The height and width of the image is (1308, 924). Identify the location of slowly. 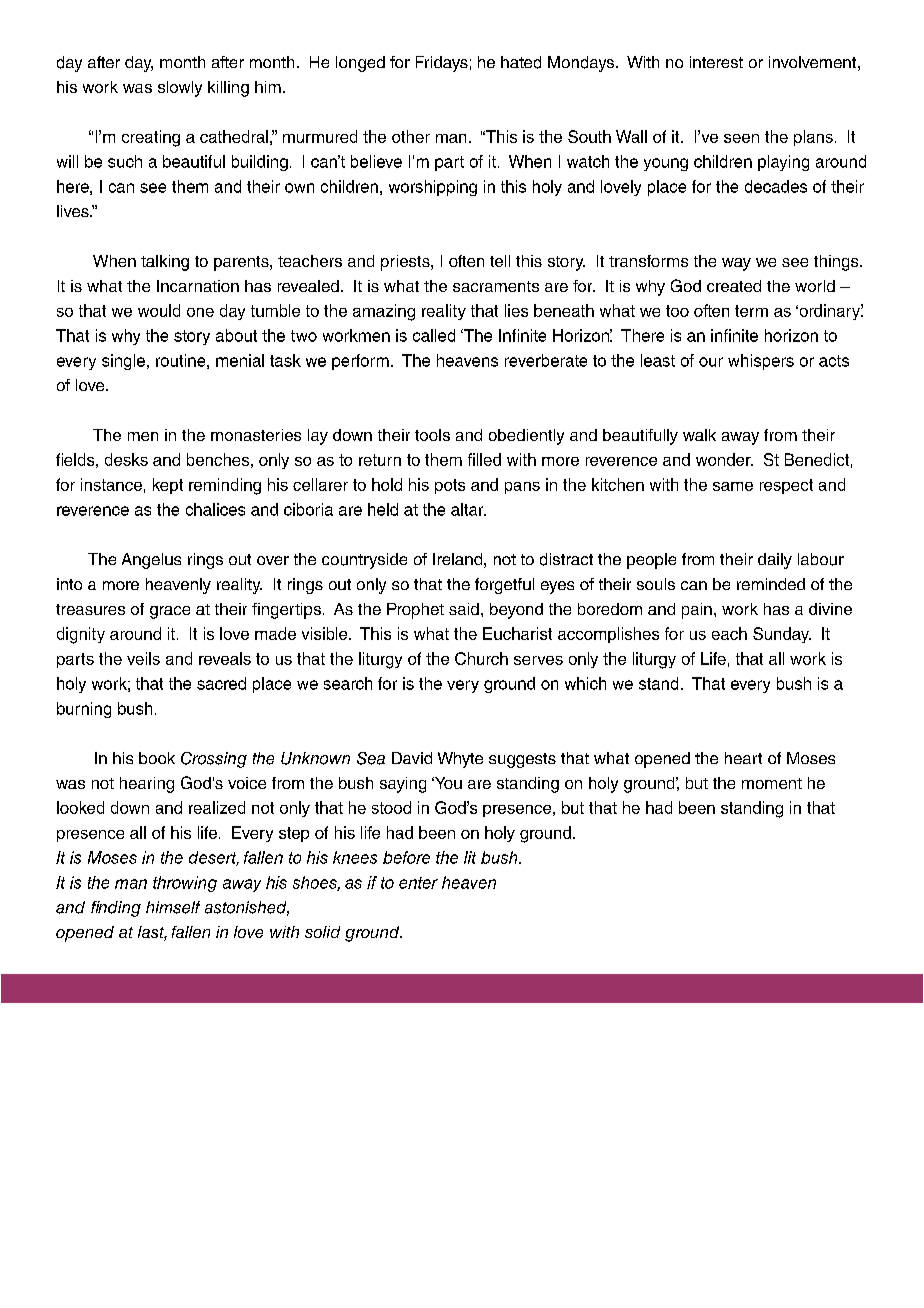
(180, 89).
